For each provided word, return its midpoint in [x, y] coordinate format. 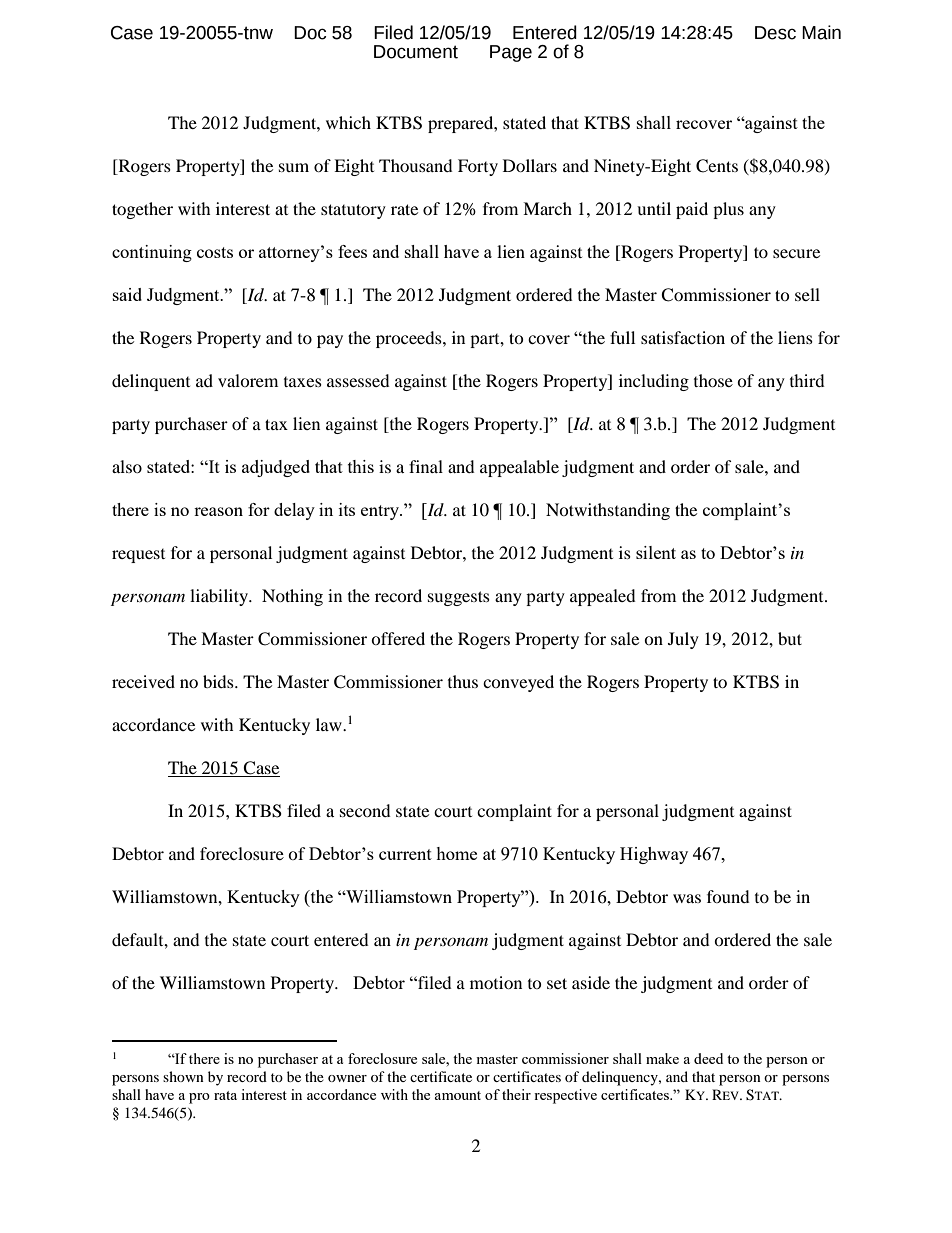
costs [215, 252]
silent [656, 552]
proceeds [410, 339]
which [348, 122]
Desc [775, 33]
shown [183, 1076]
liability [220, 597]
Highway [654, 855]
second [365, 810]
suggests [459, 598]
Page [511, 53]
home [456, 853]
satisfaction [683, 337]
